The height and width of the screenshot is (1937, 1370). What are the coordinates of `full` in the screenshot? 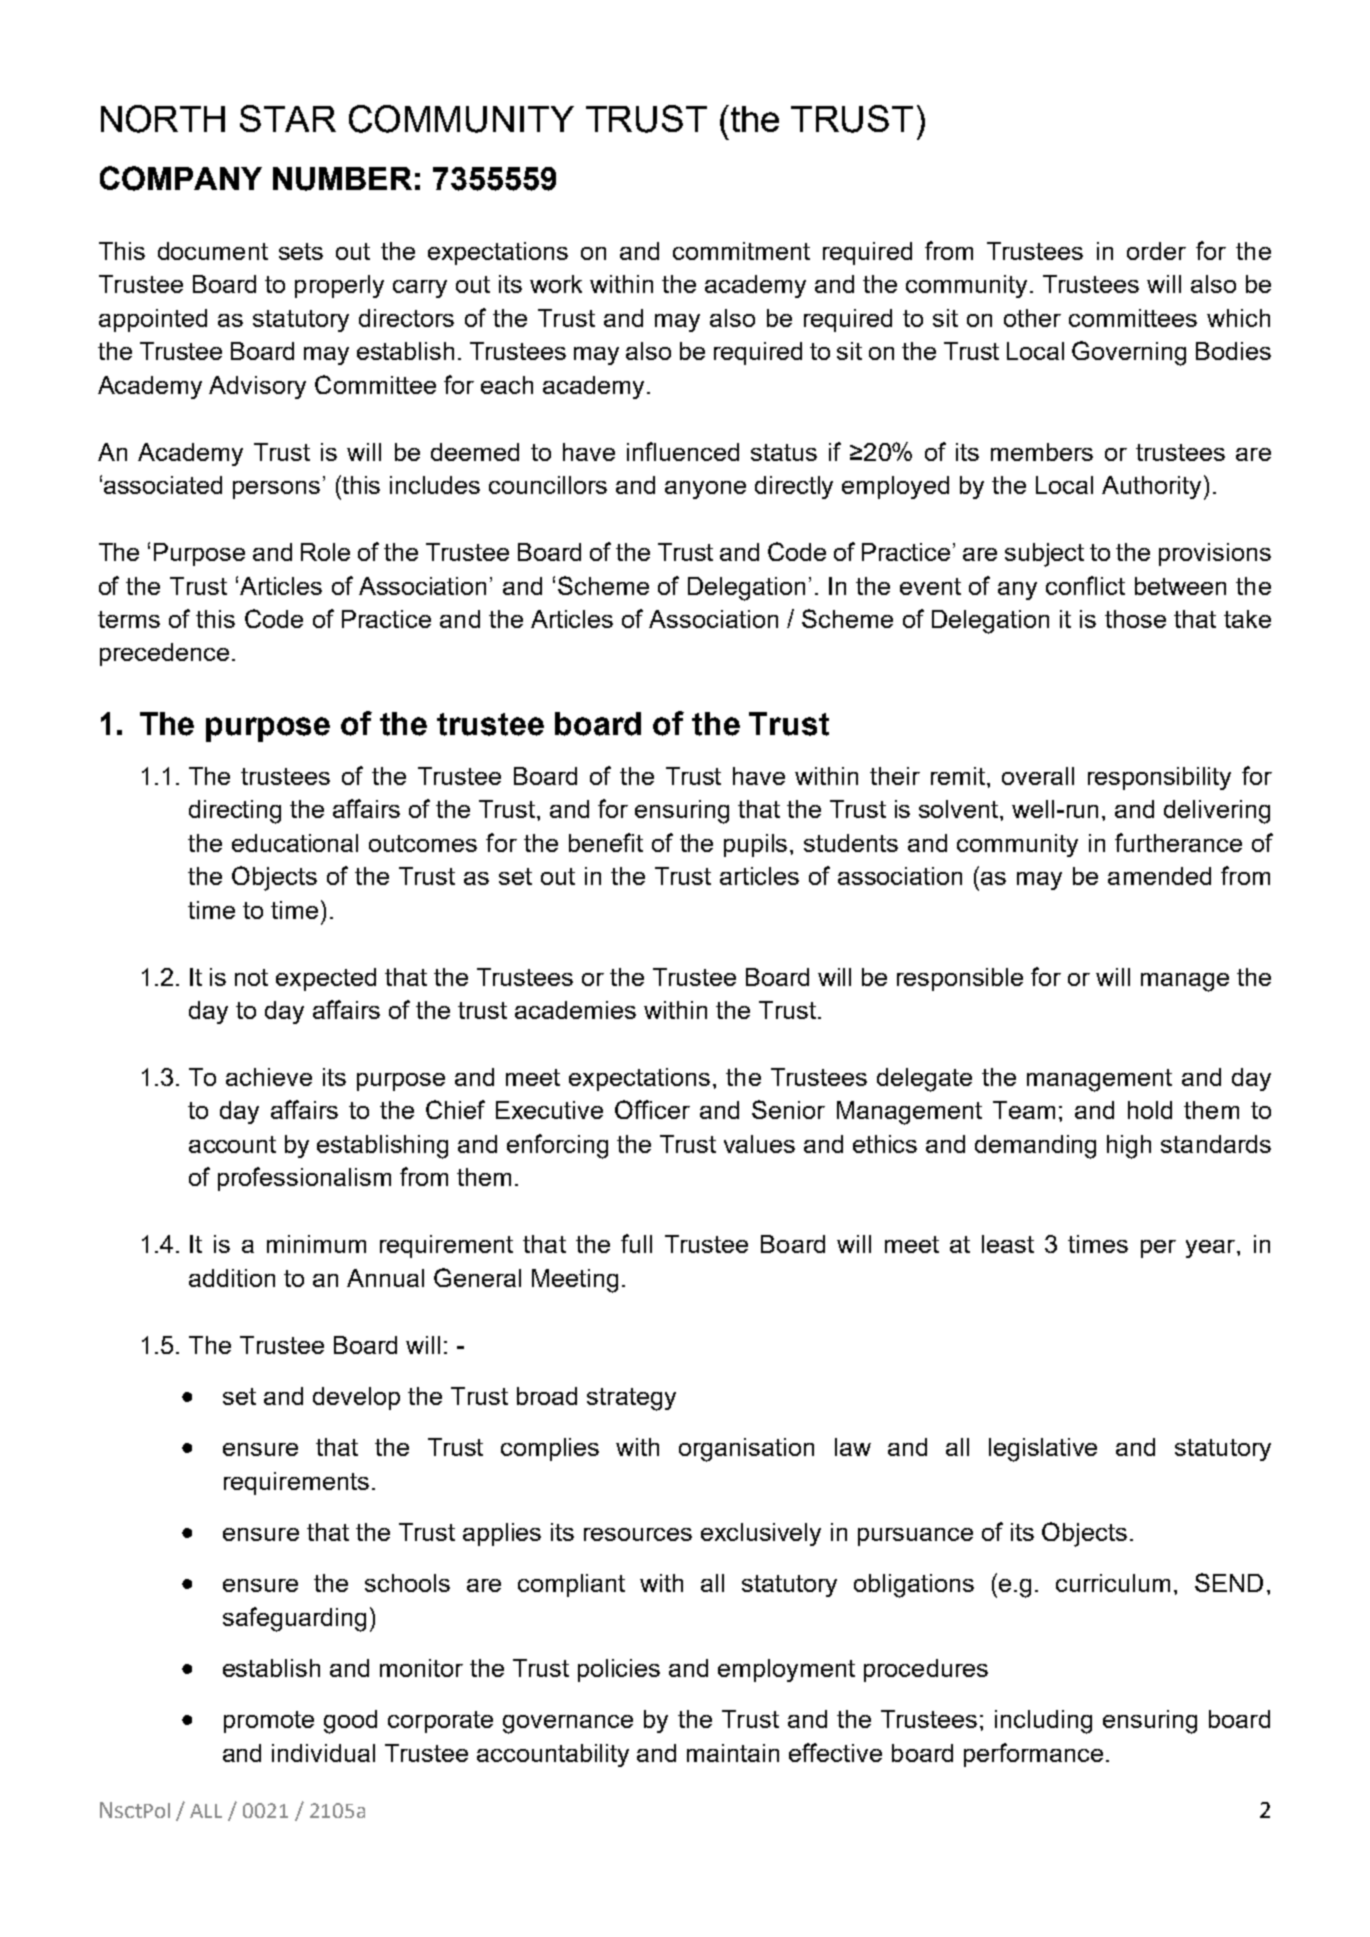 It's located at (636, 1243).
